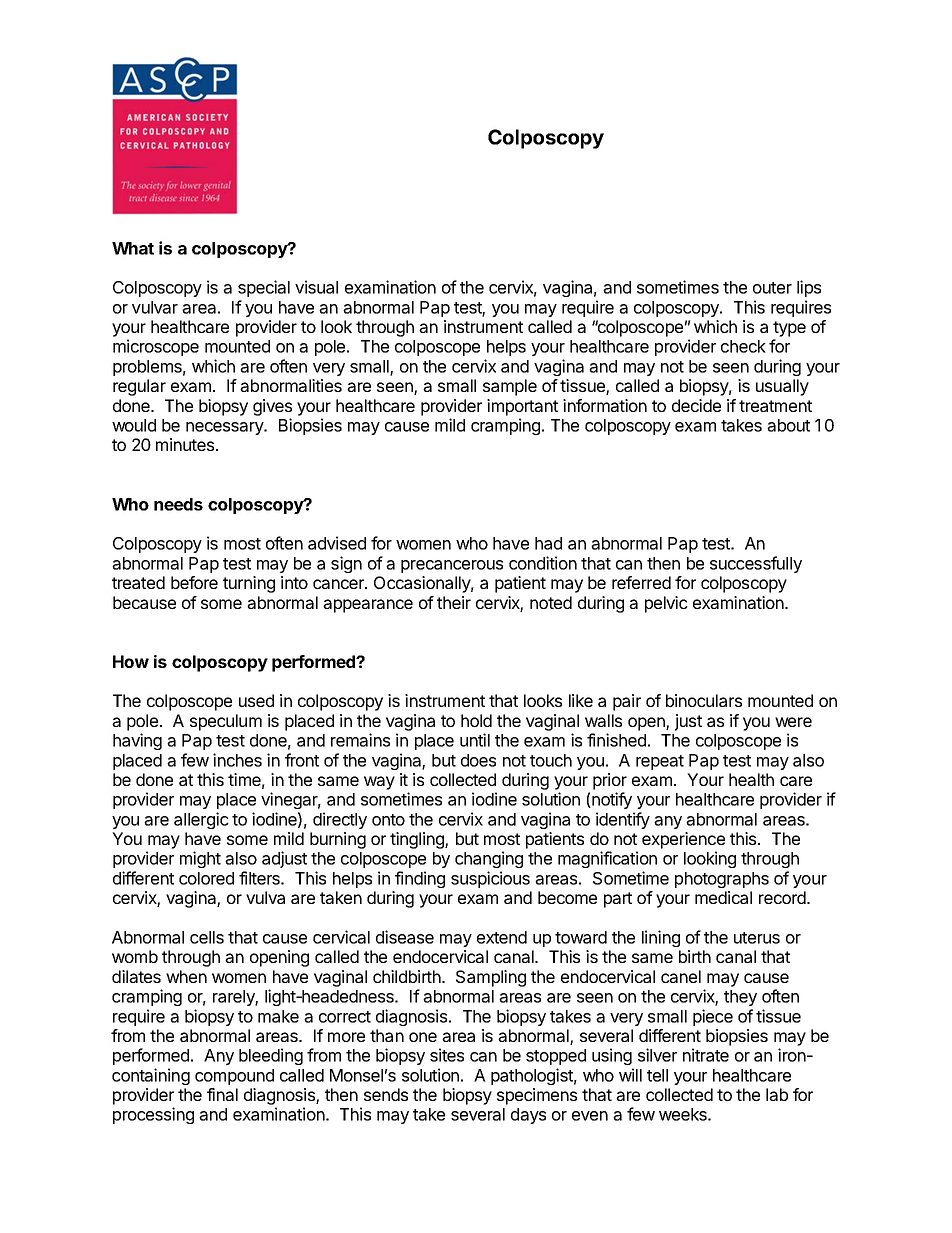 Image resolution: width=952 pixels, height=1233 pixels. I want to click on lab, so click(777, 1094).
